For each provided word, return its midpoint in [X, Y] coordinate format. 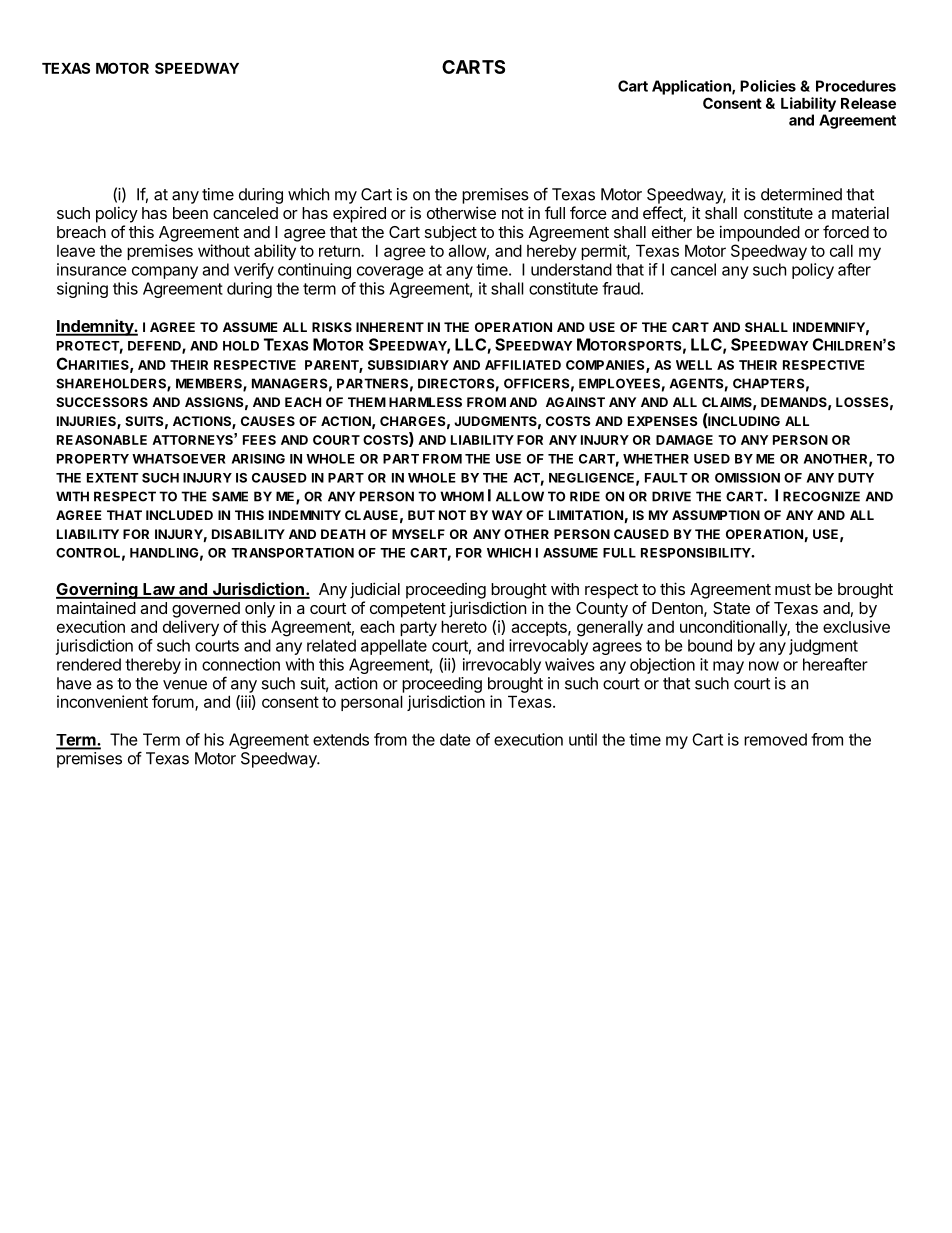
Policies [768, 86]
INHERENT [390, 327]
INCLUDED [179, 515]
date [455, 739]
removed [775, 739]
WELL [694, 365]
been [190, 213]
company [165, 272]
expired [359, 215]
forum [173, 701]
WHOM [462, 496]
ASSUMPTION [716, 515]
